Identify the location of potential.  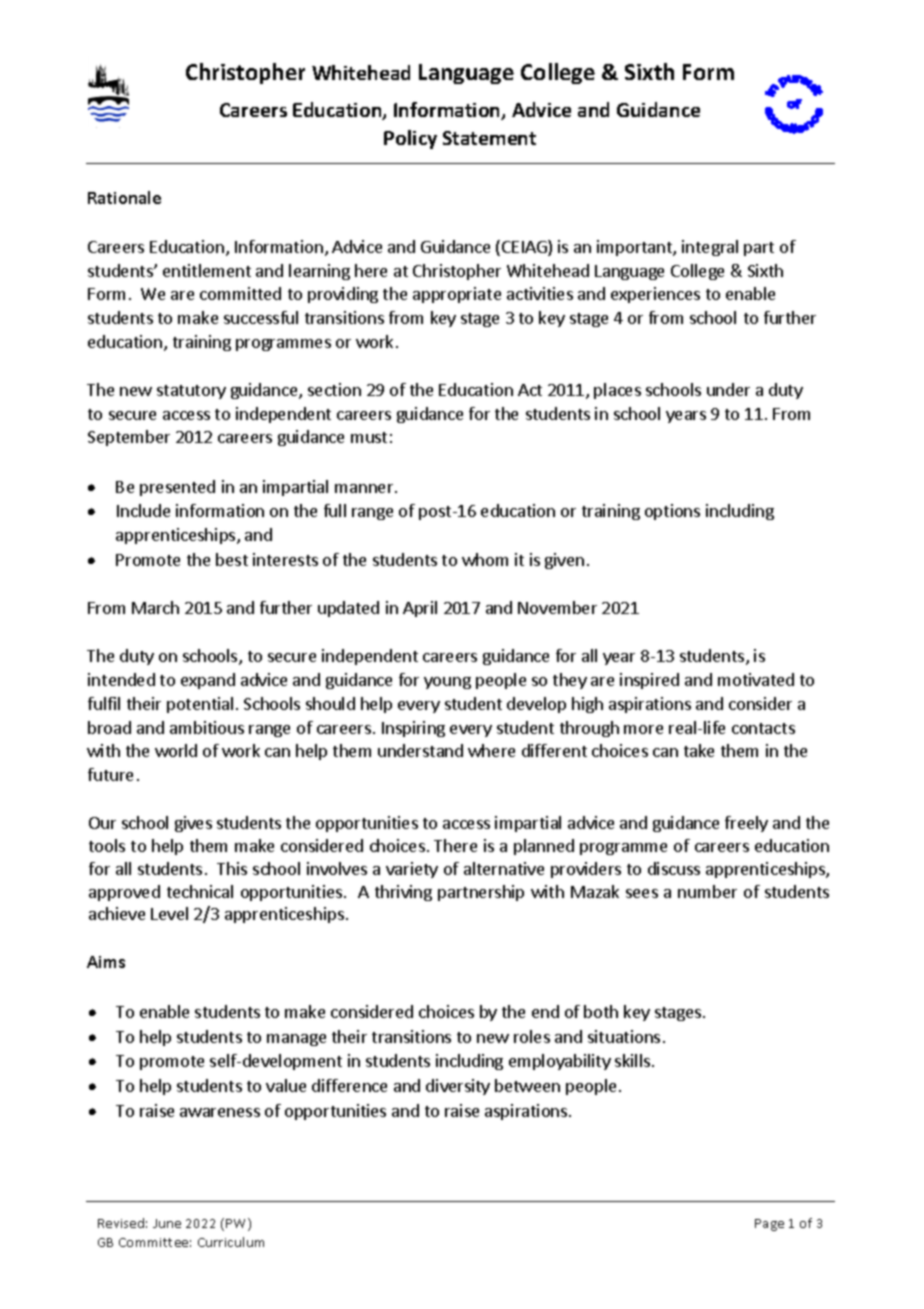
(200, 705).
